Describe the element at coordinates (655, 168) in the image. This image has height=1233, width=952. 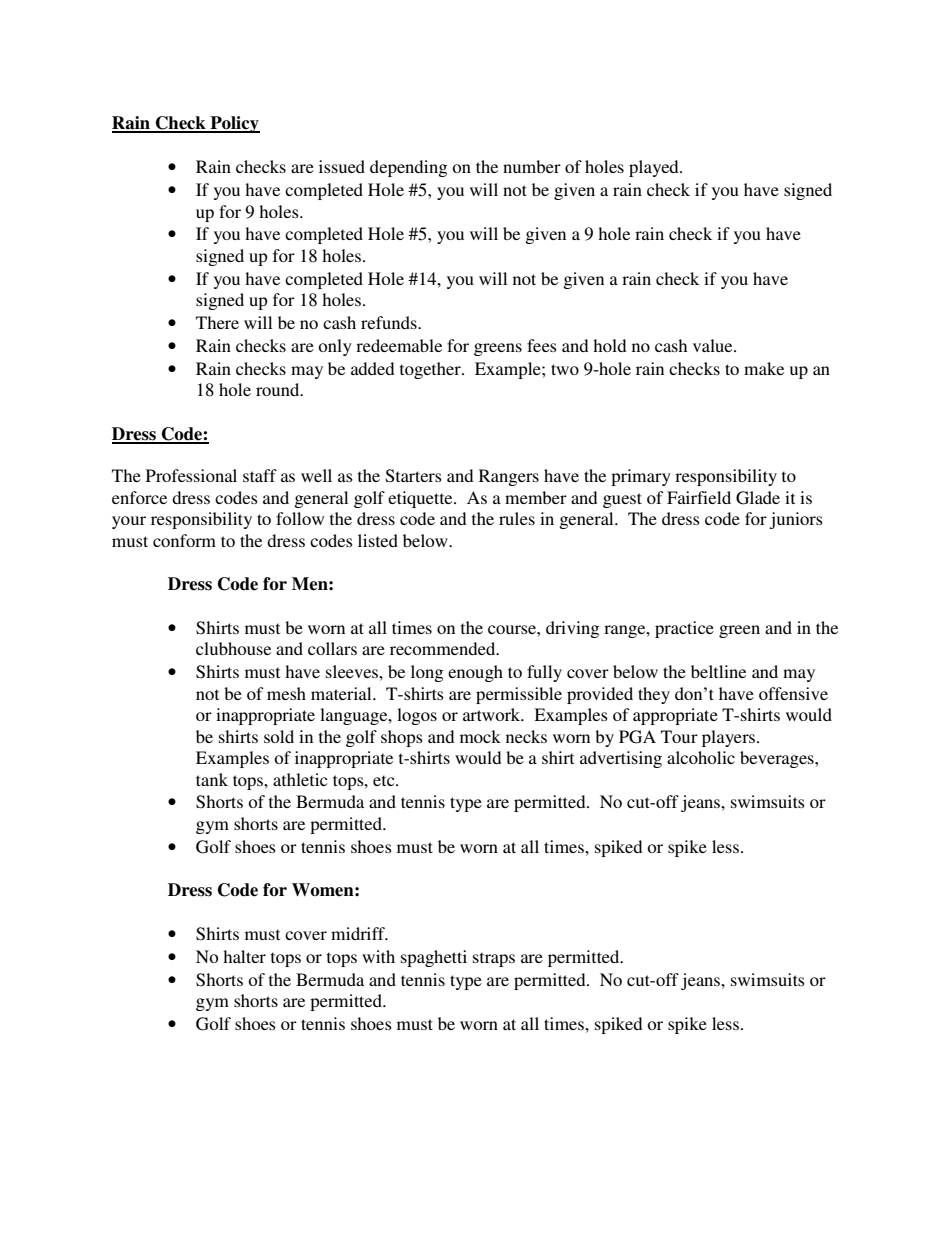
I see `played` at that location.
